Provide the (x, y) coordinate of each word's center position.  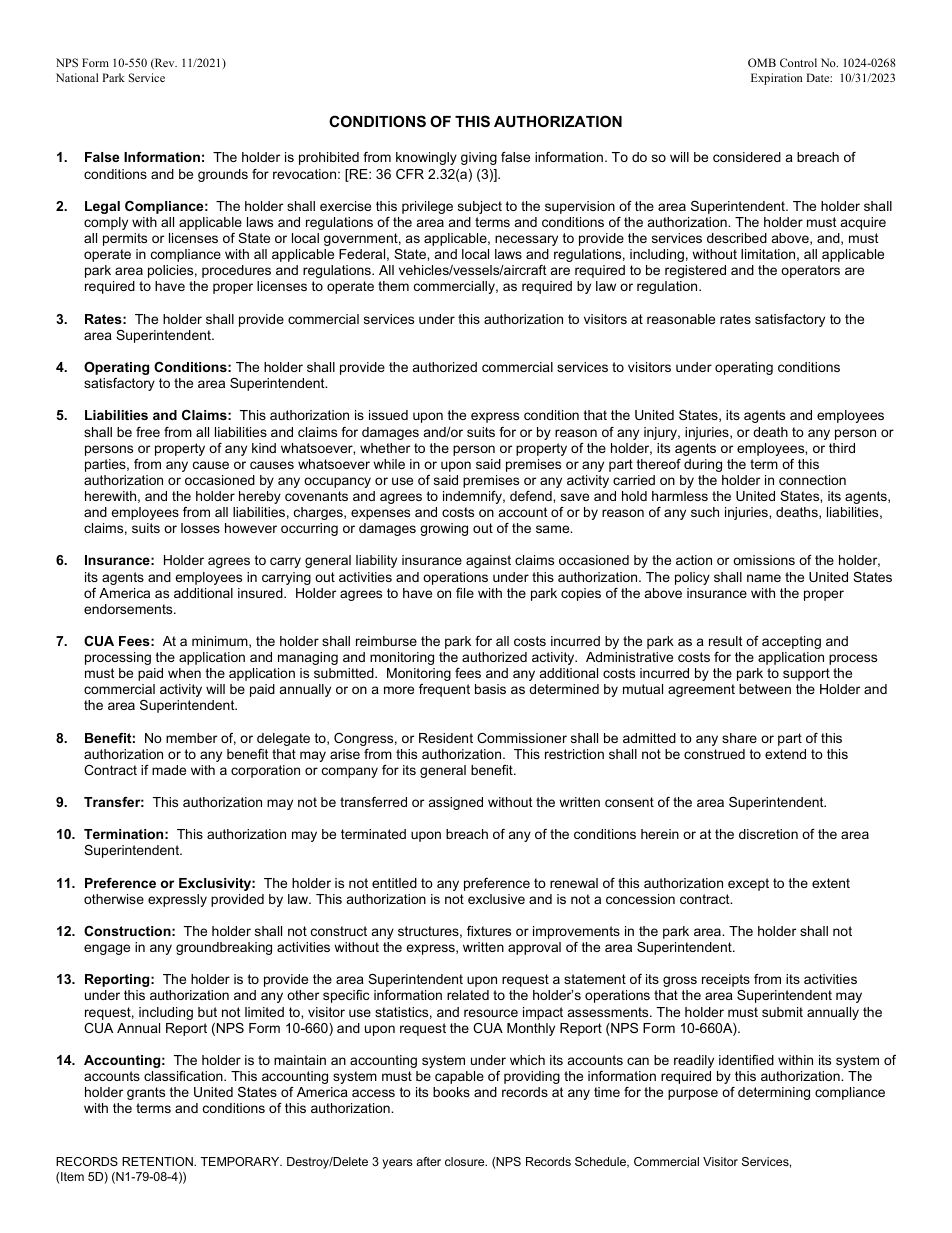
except (748, 884)
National (77, 77)
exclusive (496, 899)
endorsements (129, 609)
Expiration (777, 79)
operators (810, 271)
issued (388, 415)
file (465, 593)
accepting (791, 642)
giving (479, 158)
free (148, 432)
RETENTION (158, 1161)
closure (466, 1161)
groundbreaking (224, 948)
